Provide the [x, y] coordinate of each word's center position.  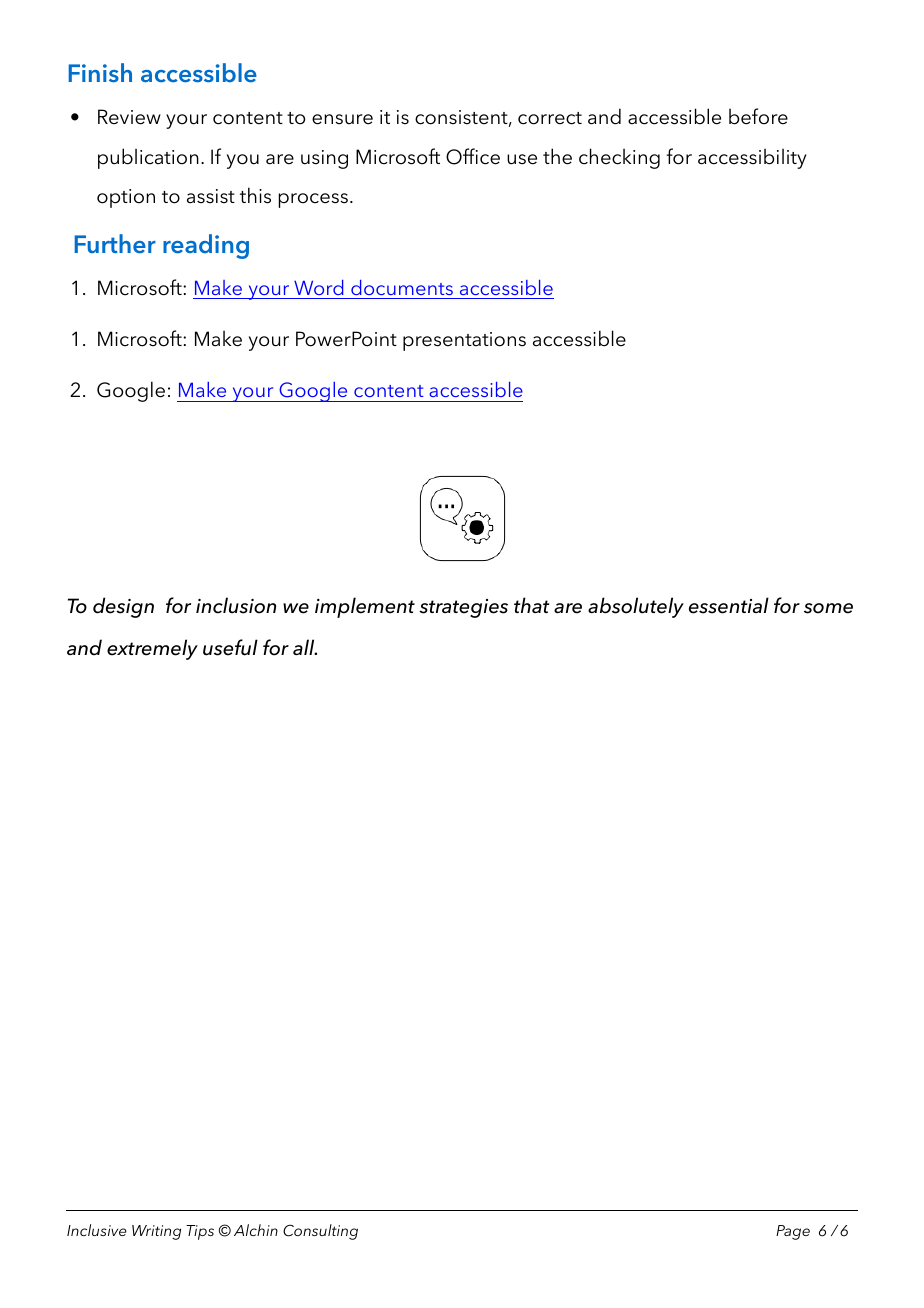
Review [129, 117]
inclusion [236, 605]
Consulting [320, 1232]
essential [729, 605]
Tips [200, 1232]
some [828, 608]
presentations [464, 341]
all [305, 647]
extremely [152, 649]
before [758, 116]
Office [473, 156]
